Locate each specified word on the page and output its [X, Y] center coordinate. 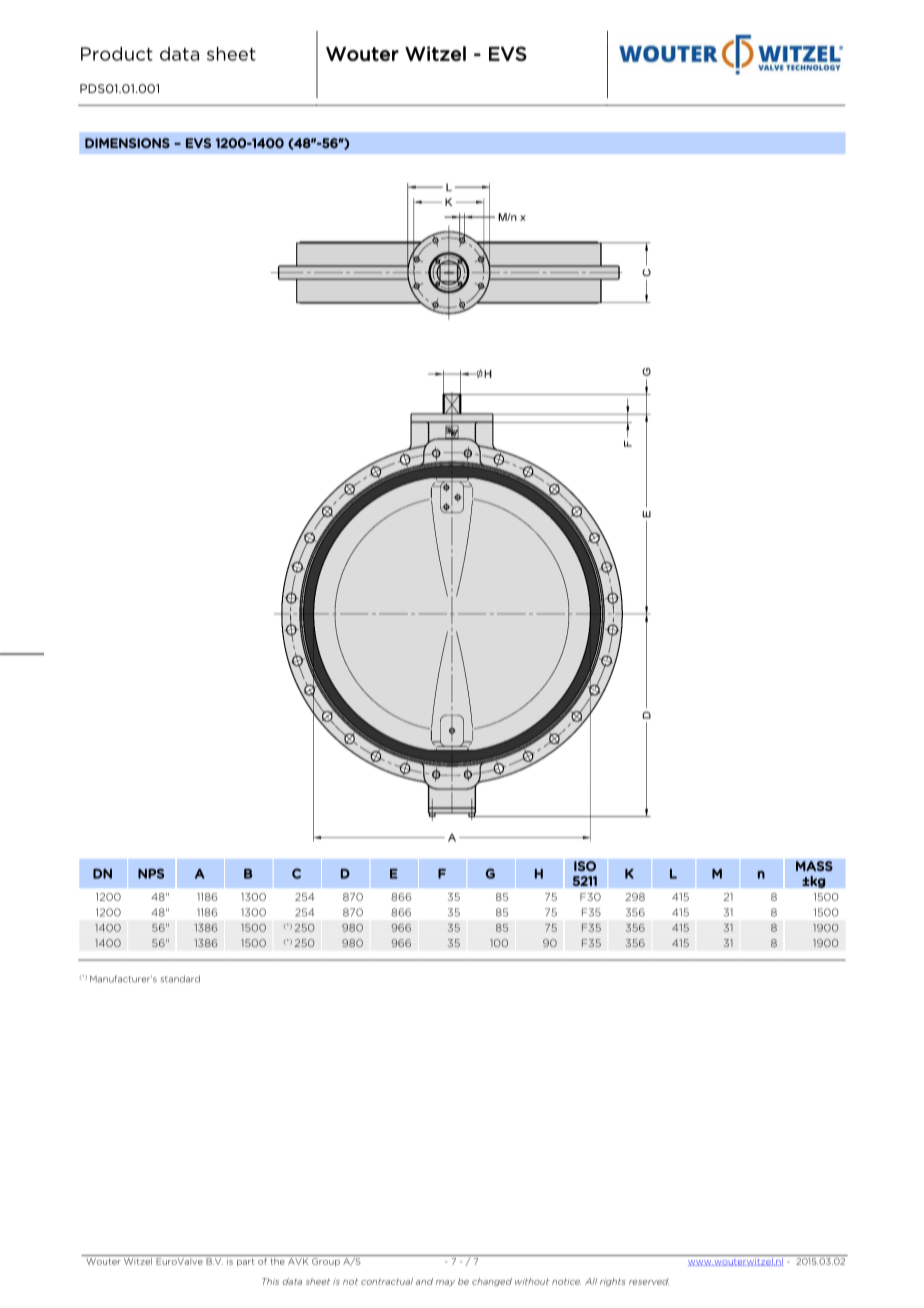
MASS [814, 866]
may [445, 1283]
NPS [151, 873]
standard [180, 979]
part [246, 1262]
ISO [585, 866]
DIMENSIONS [127, 143]
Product [117, 54]
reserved [649, 1281]
